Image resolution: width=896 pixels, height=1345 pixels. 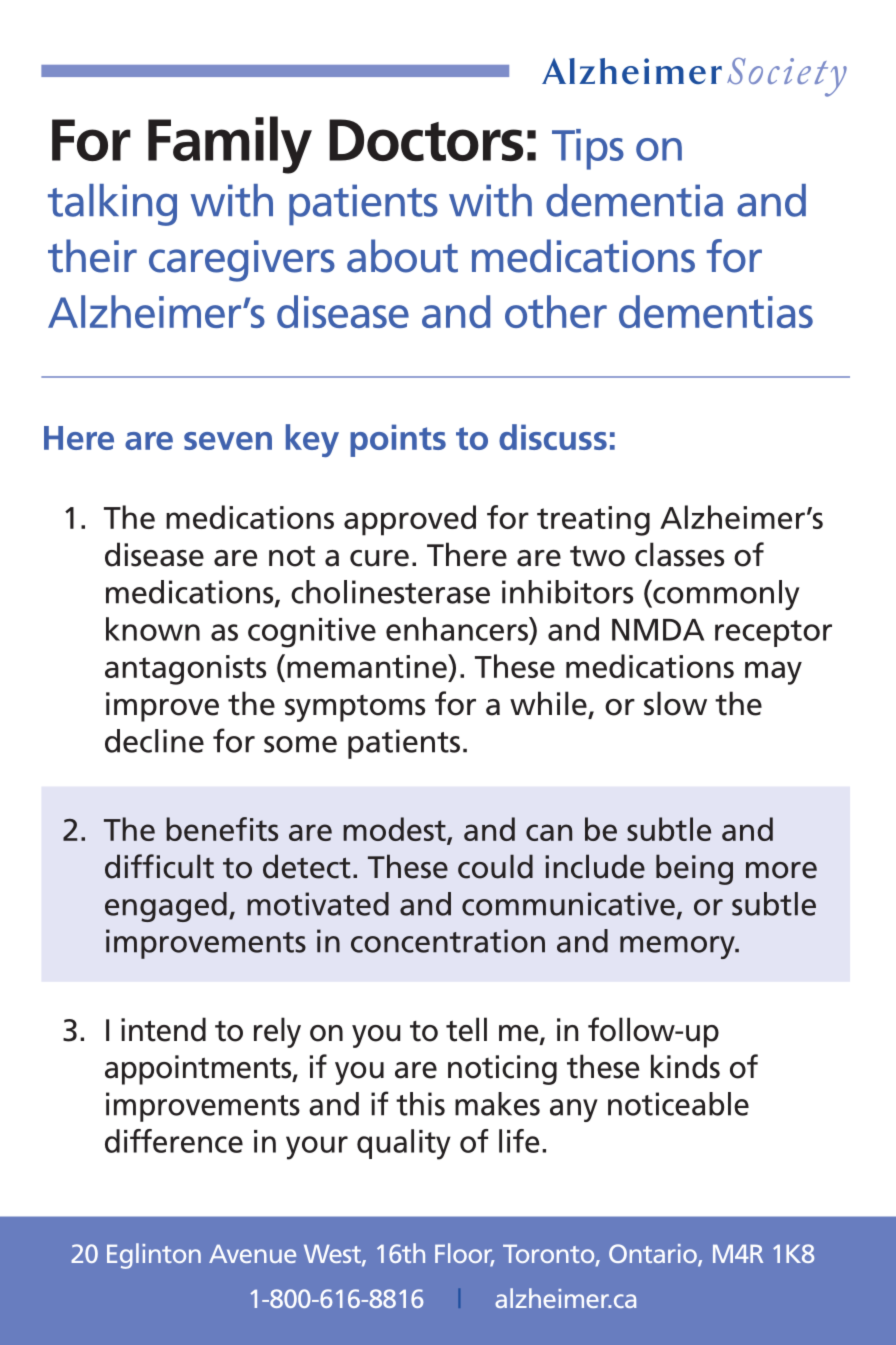 I want to click on discuss, so click(x=553, y=437).
